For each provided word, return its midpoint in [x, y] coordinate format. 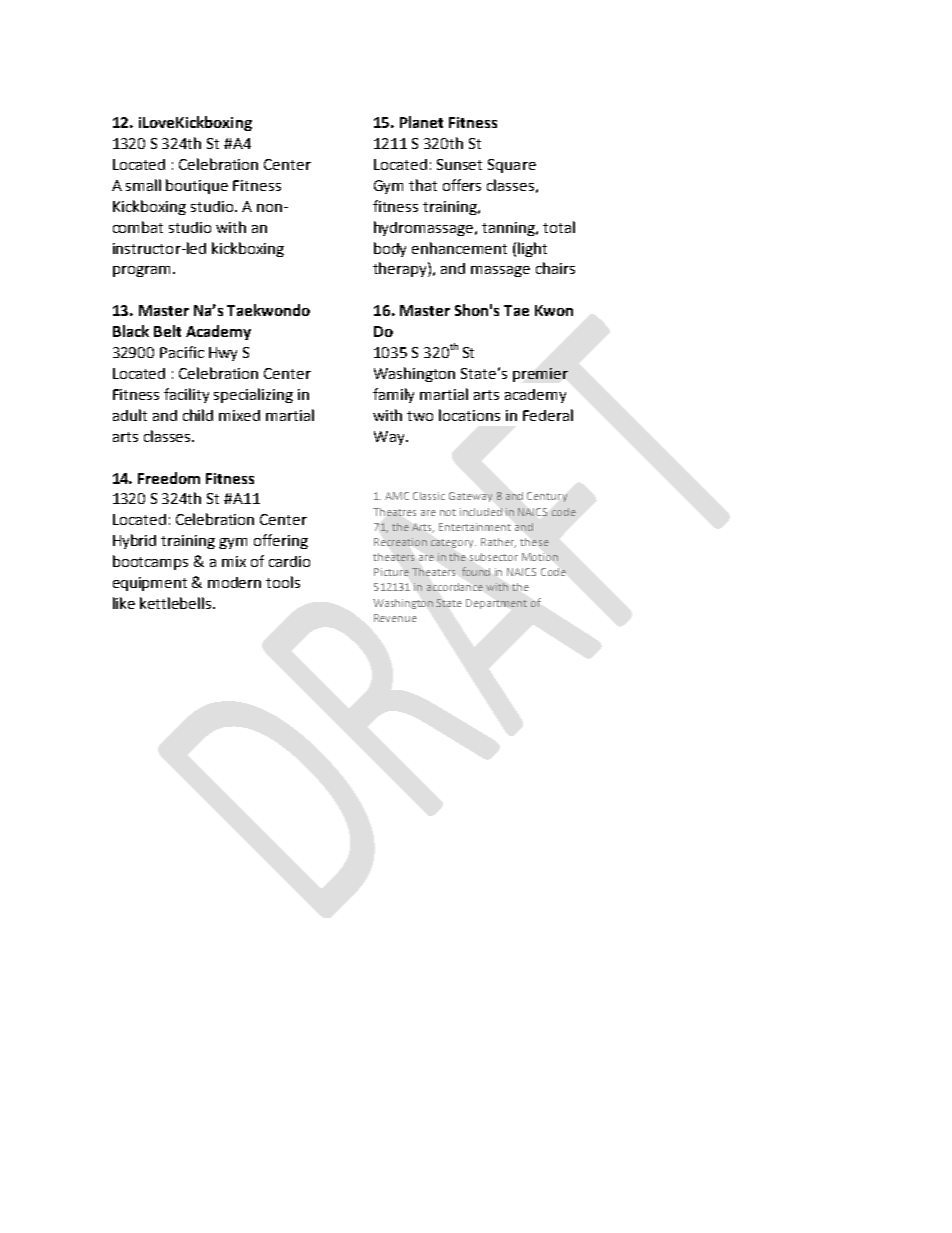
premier [540, 375]
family [393, 395]
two [420, 416]
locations [469, 415]
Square [512, 166]
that [423, 185]
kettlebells [177, 603]
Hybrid [134, 541]
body [390, 249]
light [532, 249]
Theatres [394, 512]
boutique [197, 186]
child [198, 415]
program [141, 271]
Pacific [182, 352]
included [481, 512]
